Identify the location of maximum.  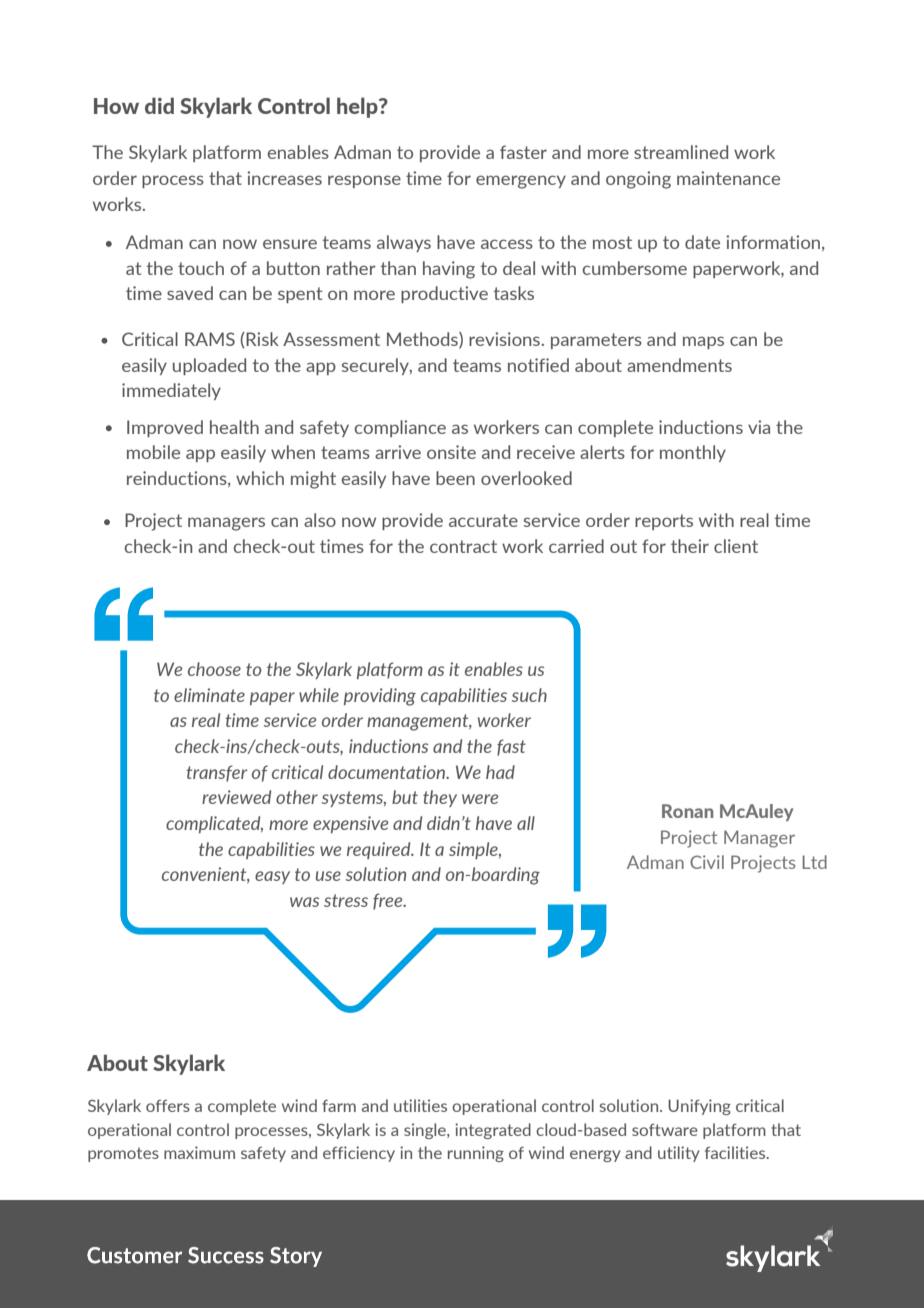
(199, 1152).
